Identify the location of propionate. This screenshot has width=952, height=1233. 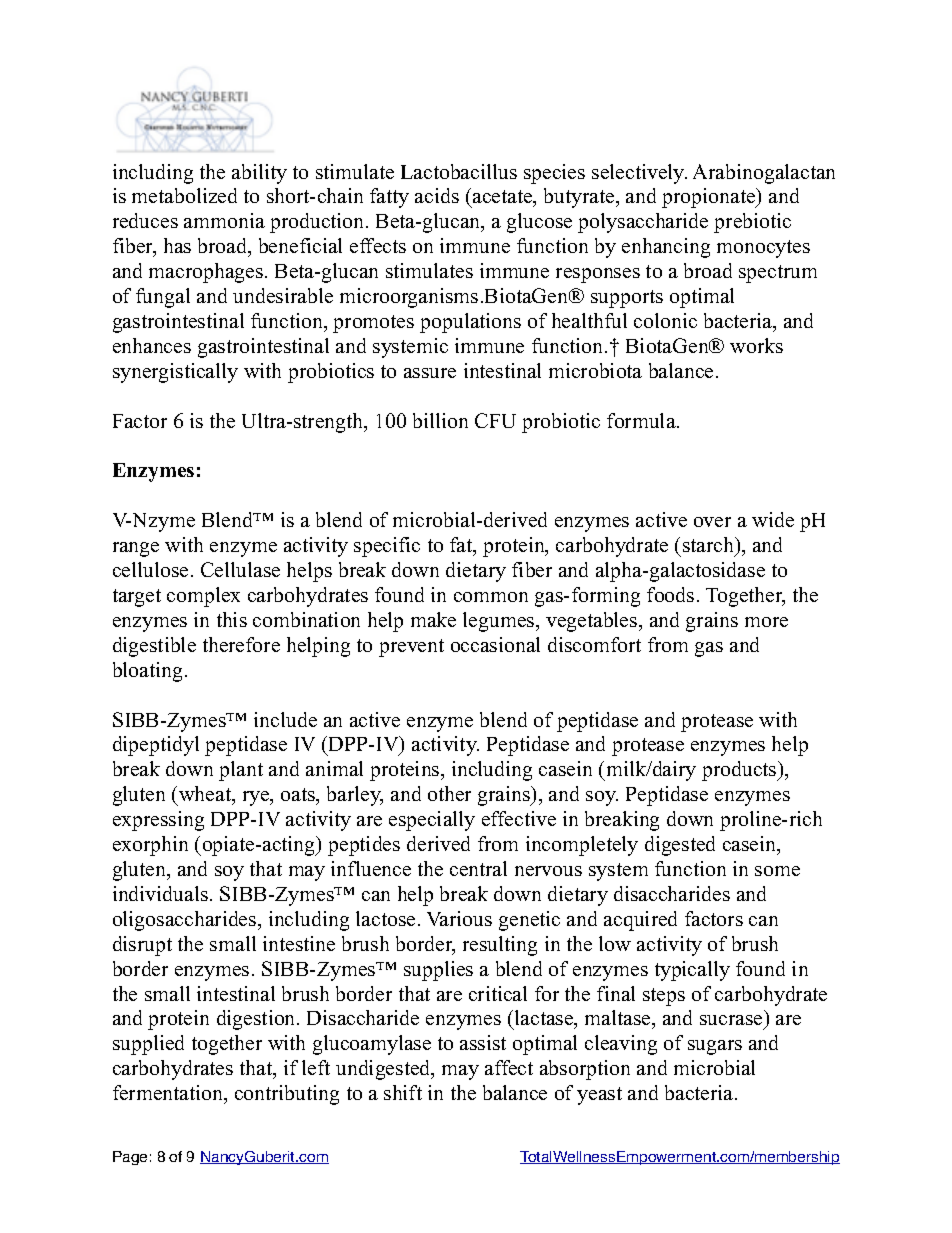
(710, 198).
